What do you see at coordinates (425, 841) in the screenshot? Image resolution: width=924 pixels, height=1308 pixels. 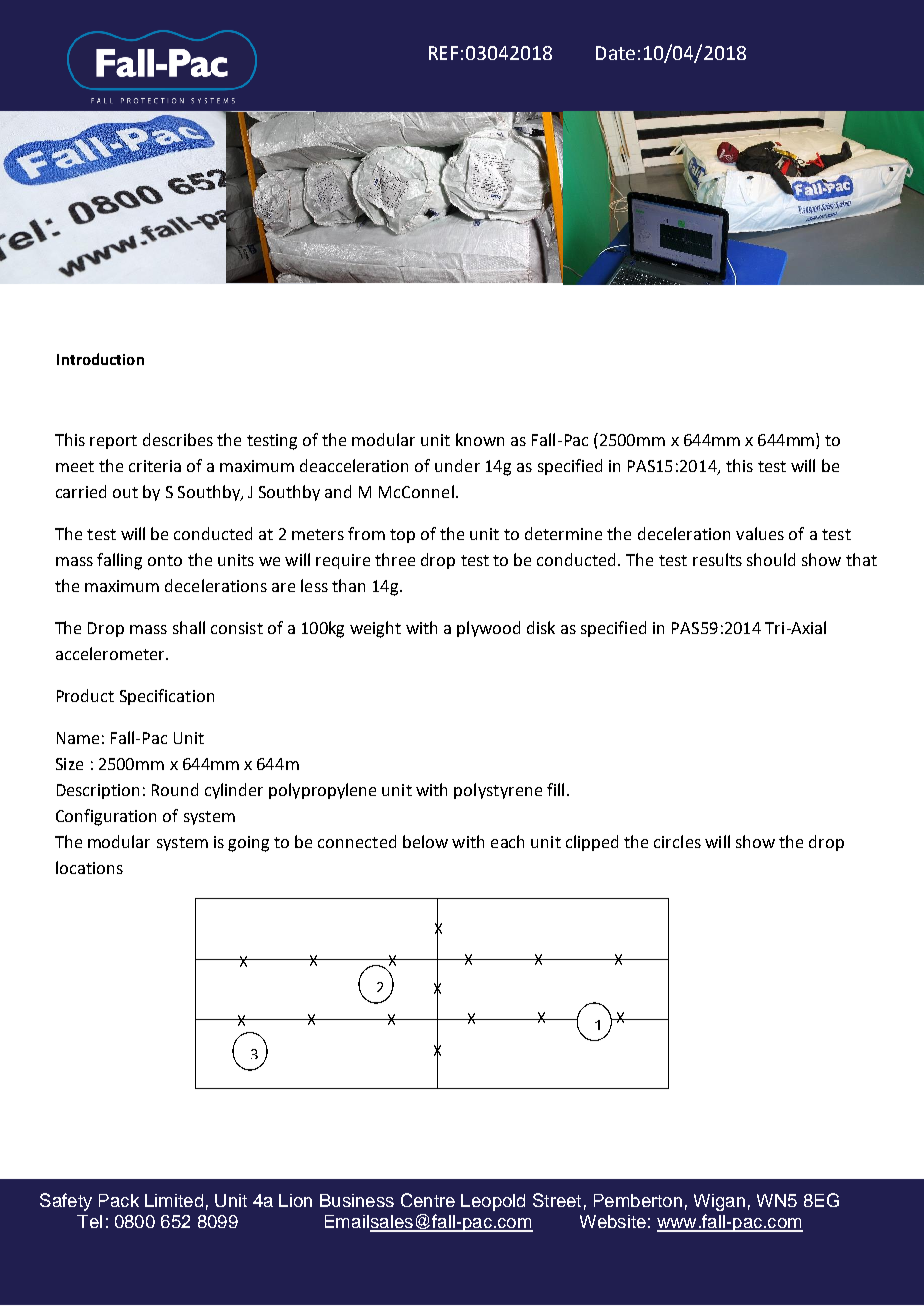 I see `below` at bounding box center [425, 841].
